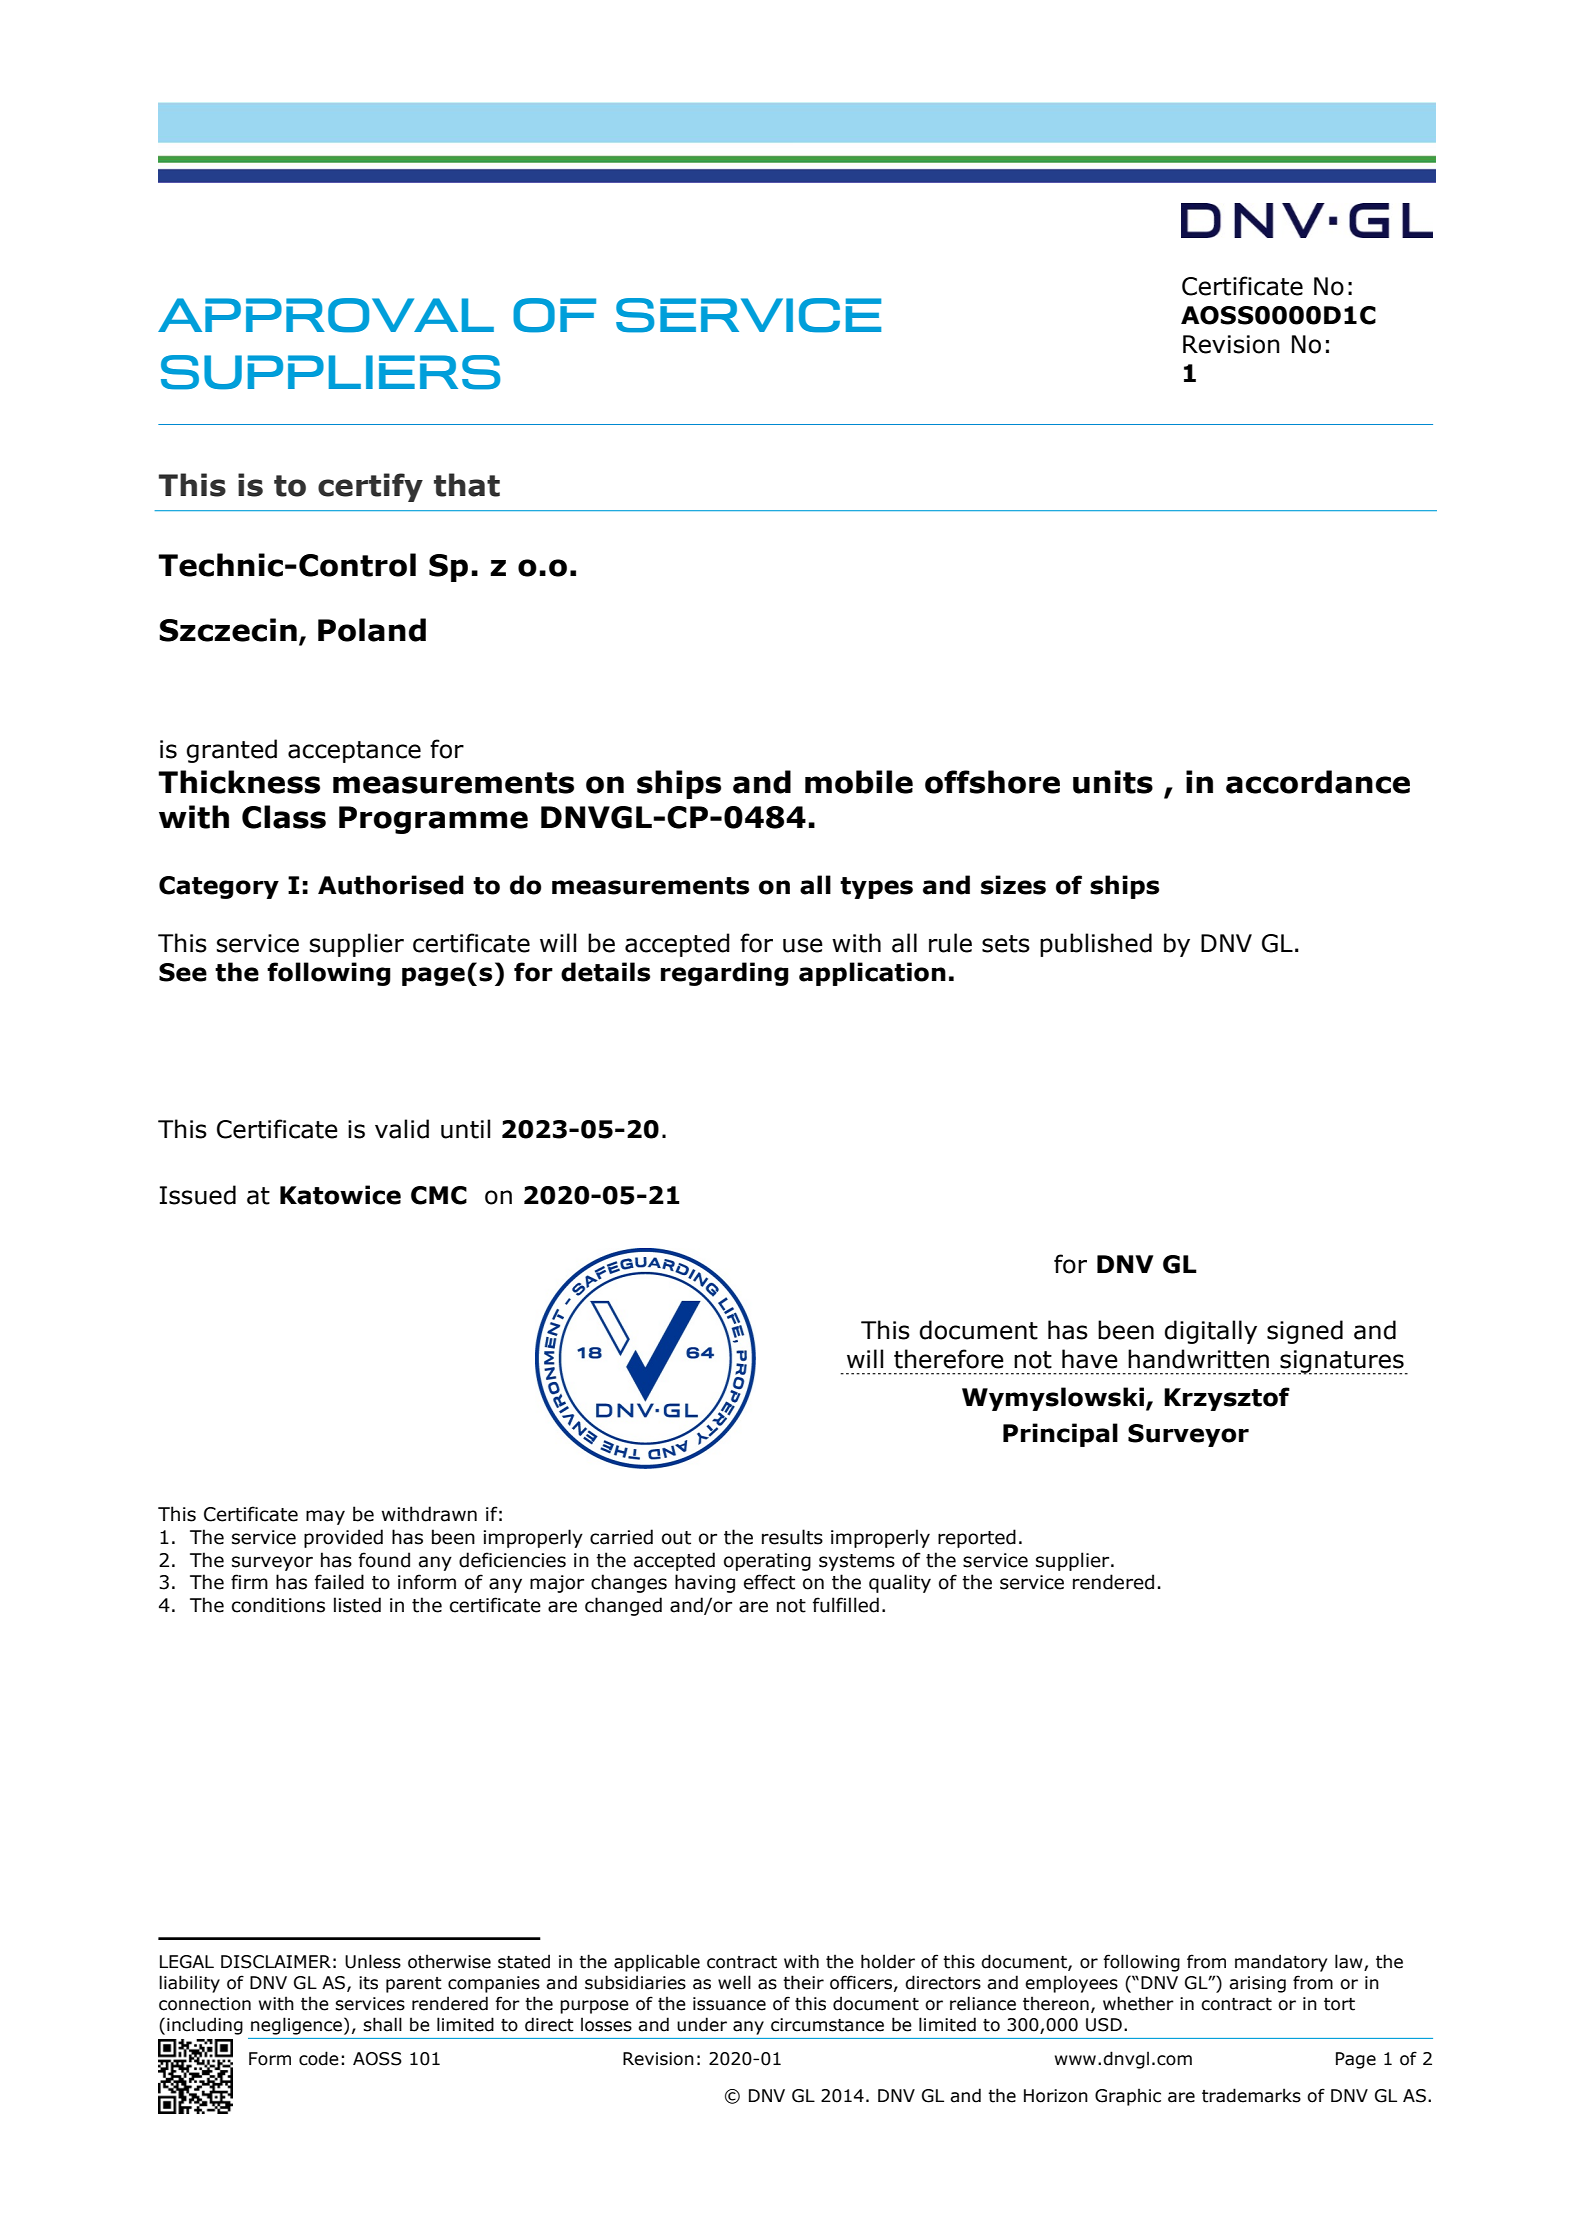  Describe the element at coordinates (859, 782) in the page. I see `mobile` at that location.
